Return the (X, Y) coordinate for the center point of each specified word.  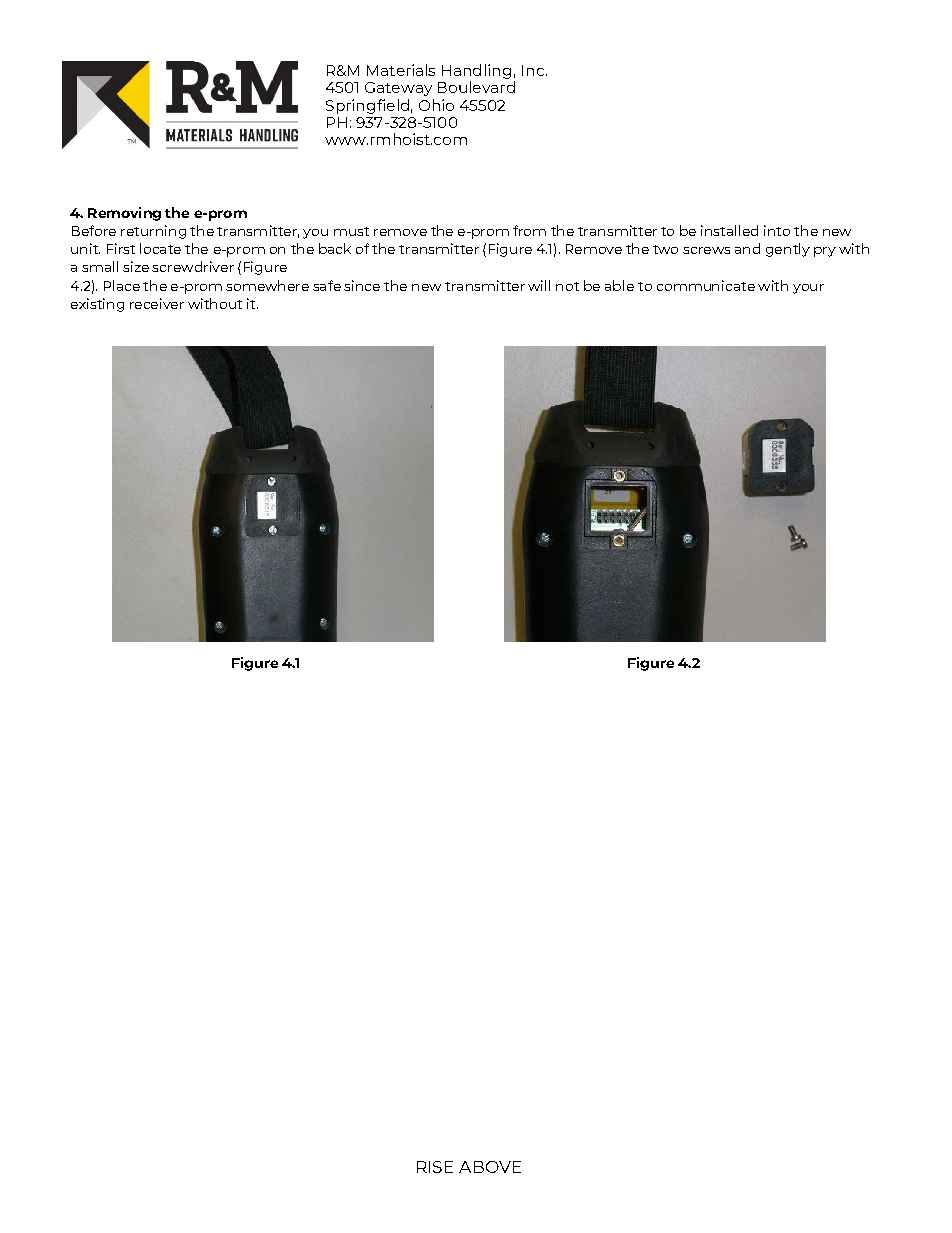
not (567, 286)
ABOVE (490, 1167)
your (808, 289)
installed (729, 230)
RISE (435, 1167)
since (362, 285)
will (539, 285)
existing (97, 305)
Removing (124, 214)
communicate (706, 285)
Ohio (436, 105)
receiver (157, 303)
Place (122, 285)
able (619, 285)
